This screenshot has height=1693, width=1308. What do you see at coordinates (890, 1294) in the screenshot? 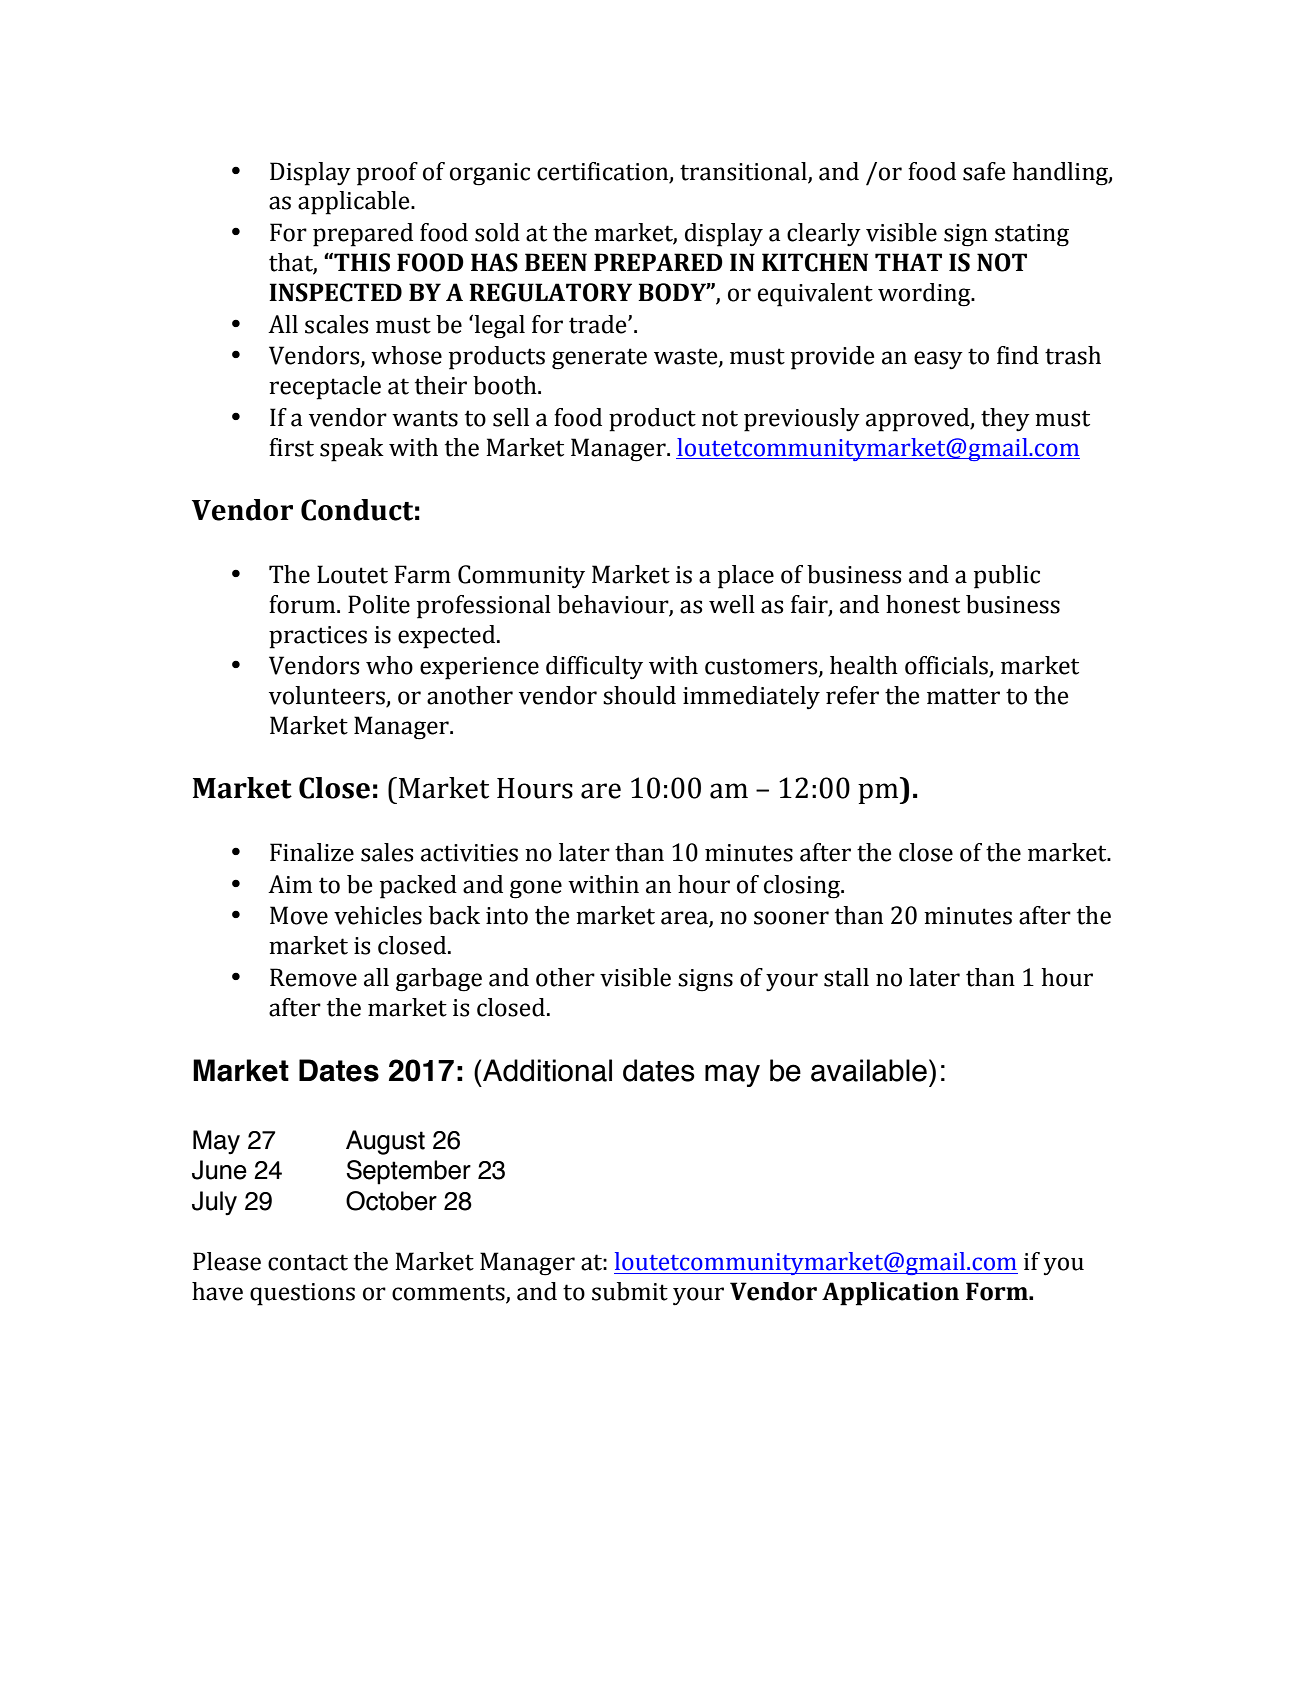
I see `Application` at bounding box center [890, 1294].
